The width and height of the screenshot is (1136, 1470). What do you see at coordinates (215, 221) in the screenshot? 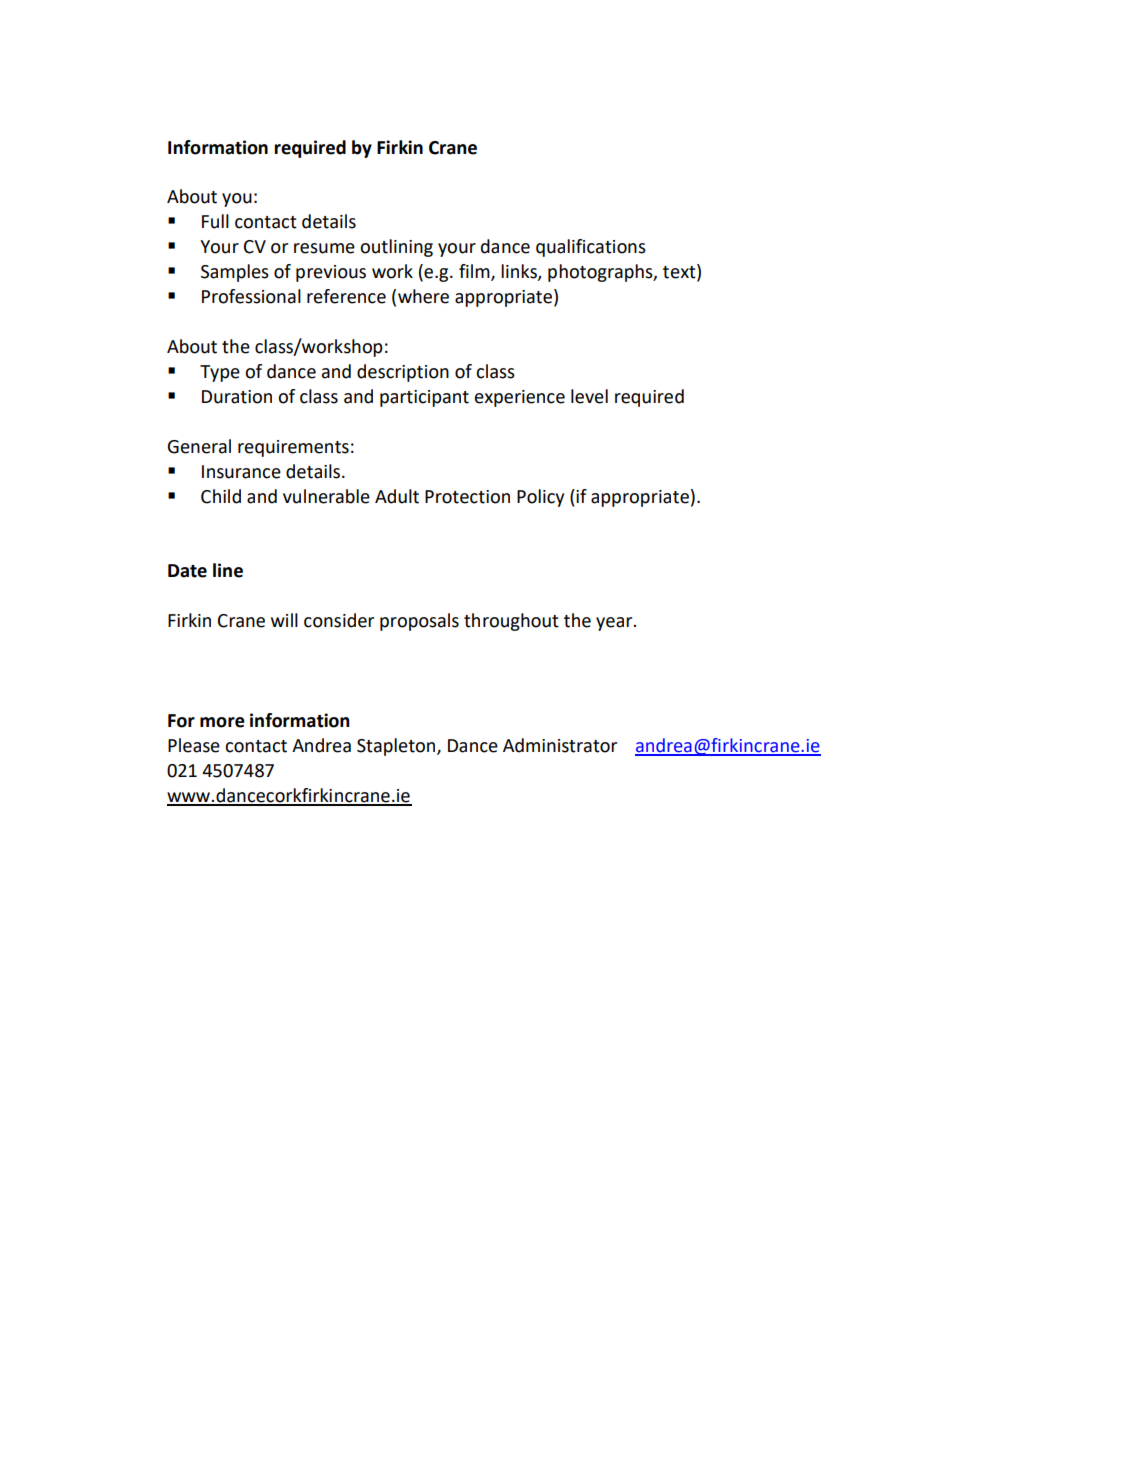
I see `Full` at bounding box center [215, 221].
